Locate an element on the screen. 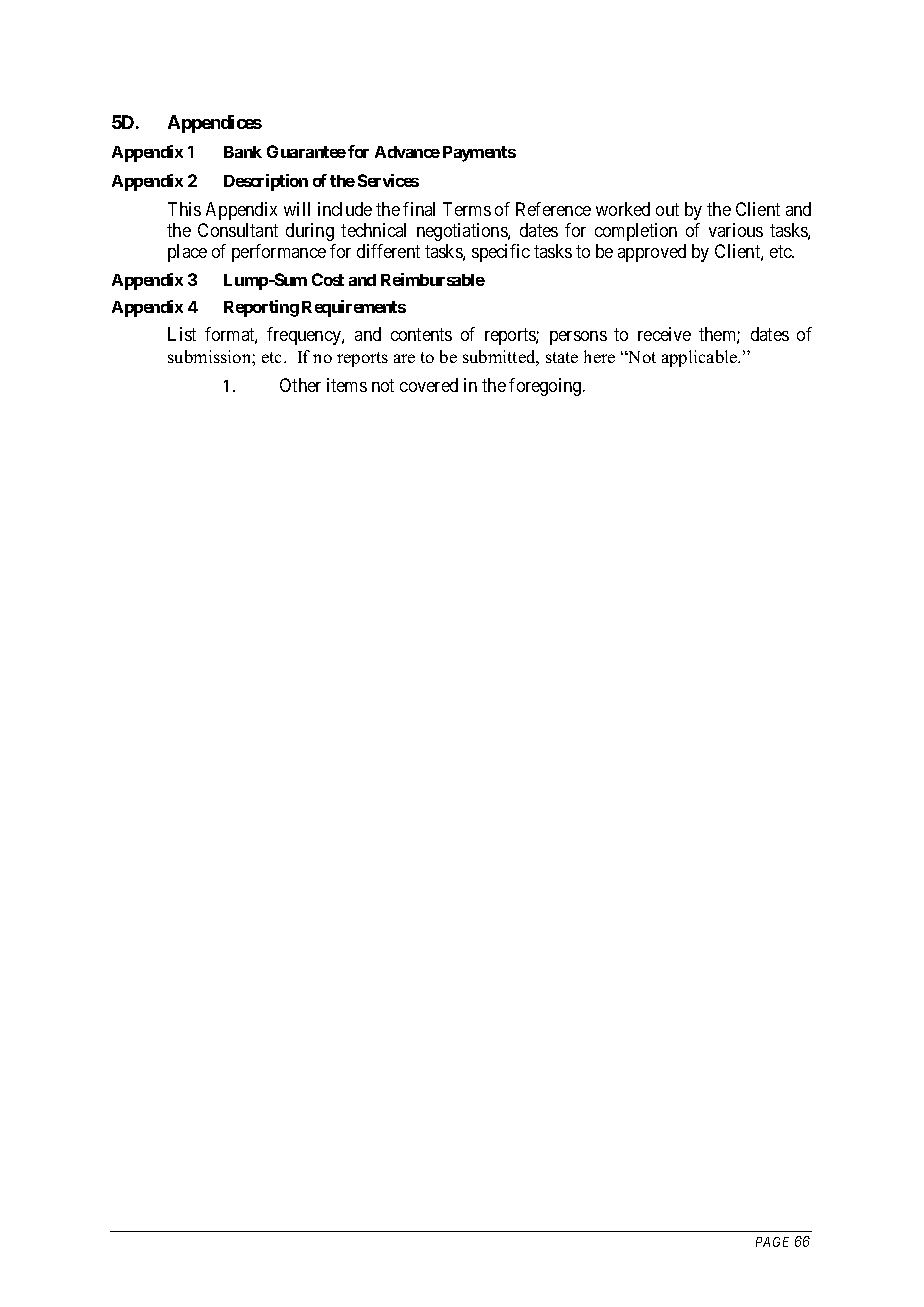 This screenshot has width=924, height=1307. Other is located at coordinates (300, 385).
